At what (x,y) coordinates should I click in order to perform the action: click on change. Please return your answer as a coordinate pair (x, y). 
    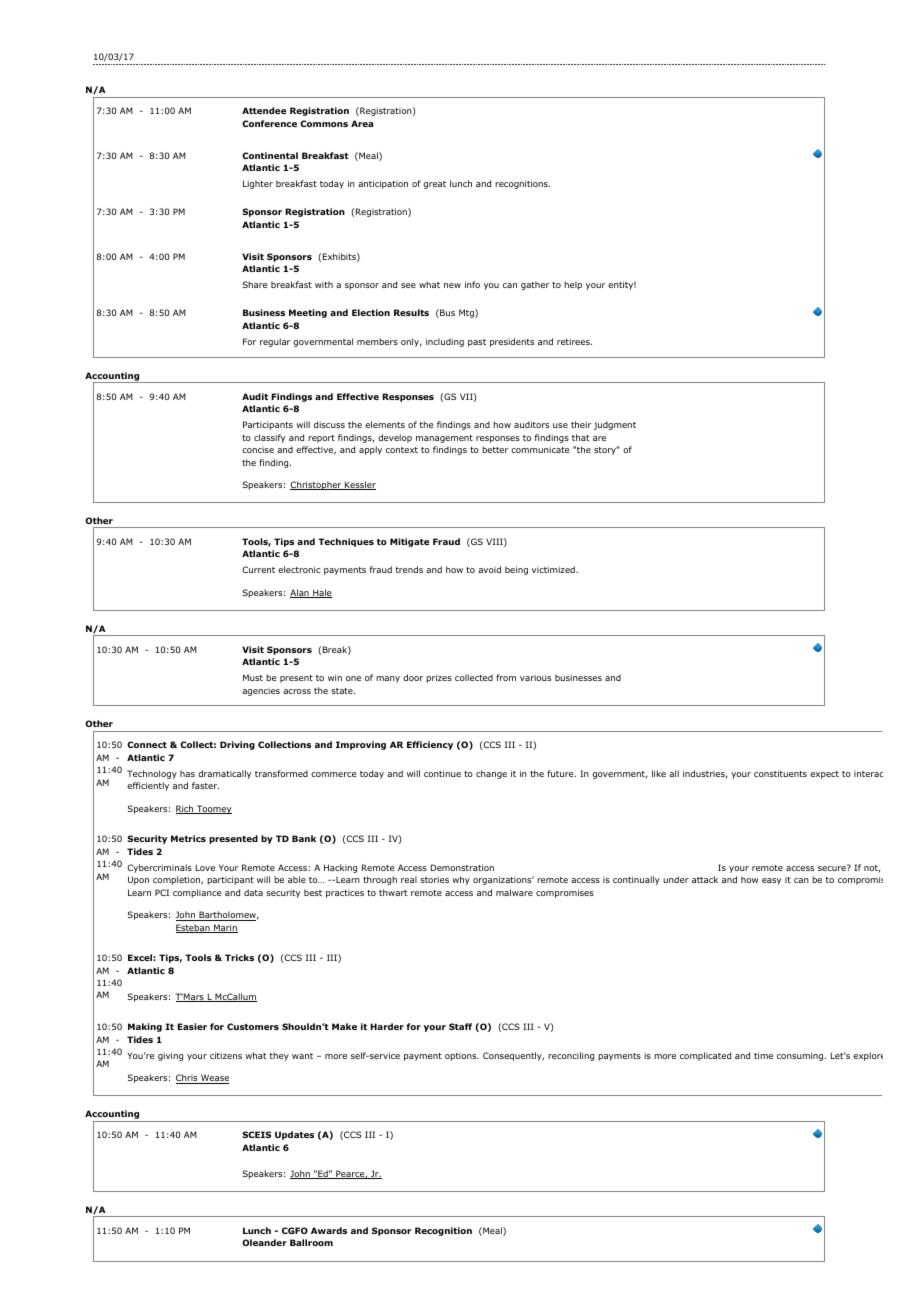
    Looking at the image, I should click on (491, 774).
